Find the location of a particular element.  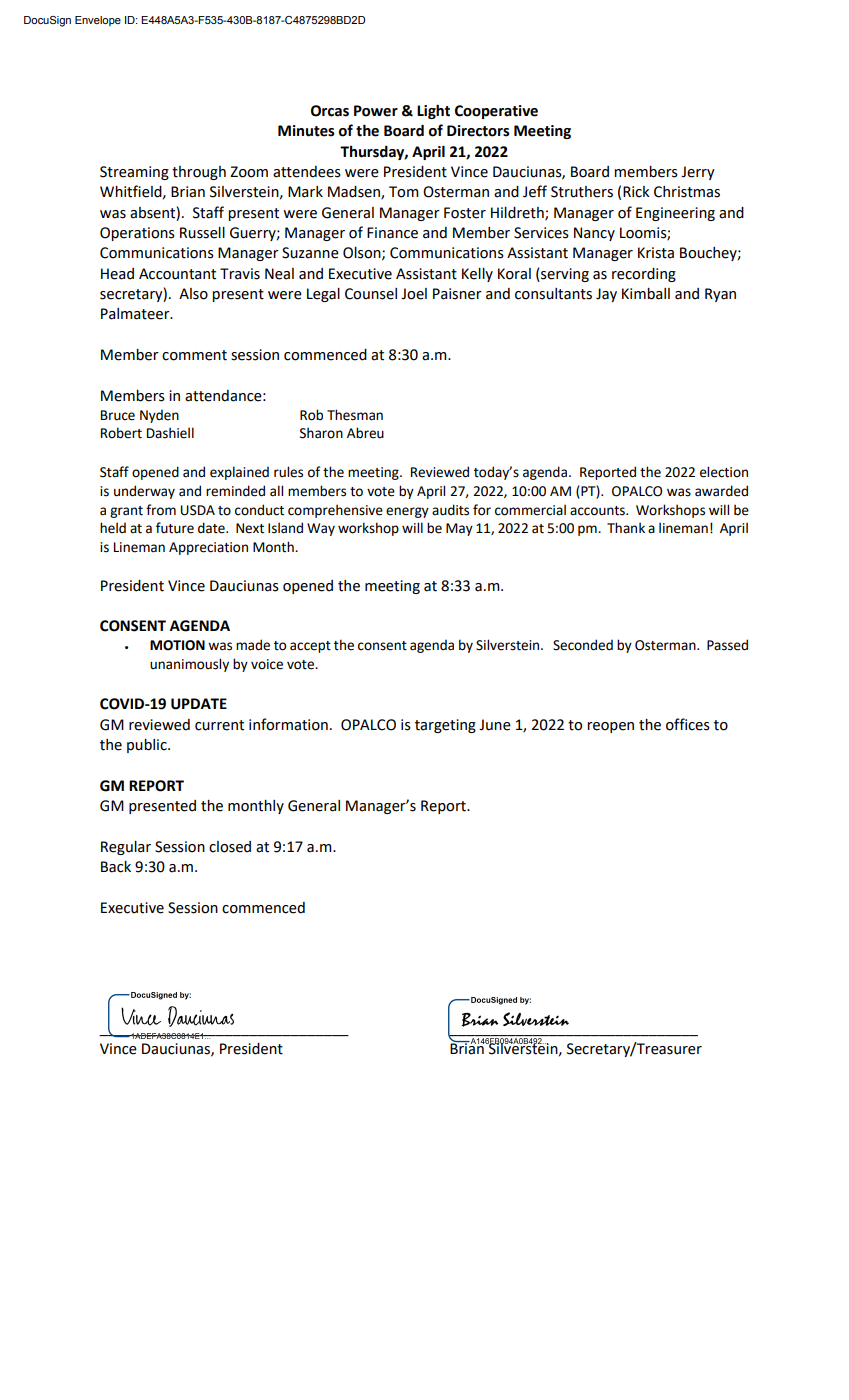

Light is located at coordinates (433, 111).
